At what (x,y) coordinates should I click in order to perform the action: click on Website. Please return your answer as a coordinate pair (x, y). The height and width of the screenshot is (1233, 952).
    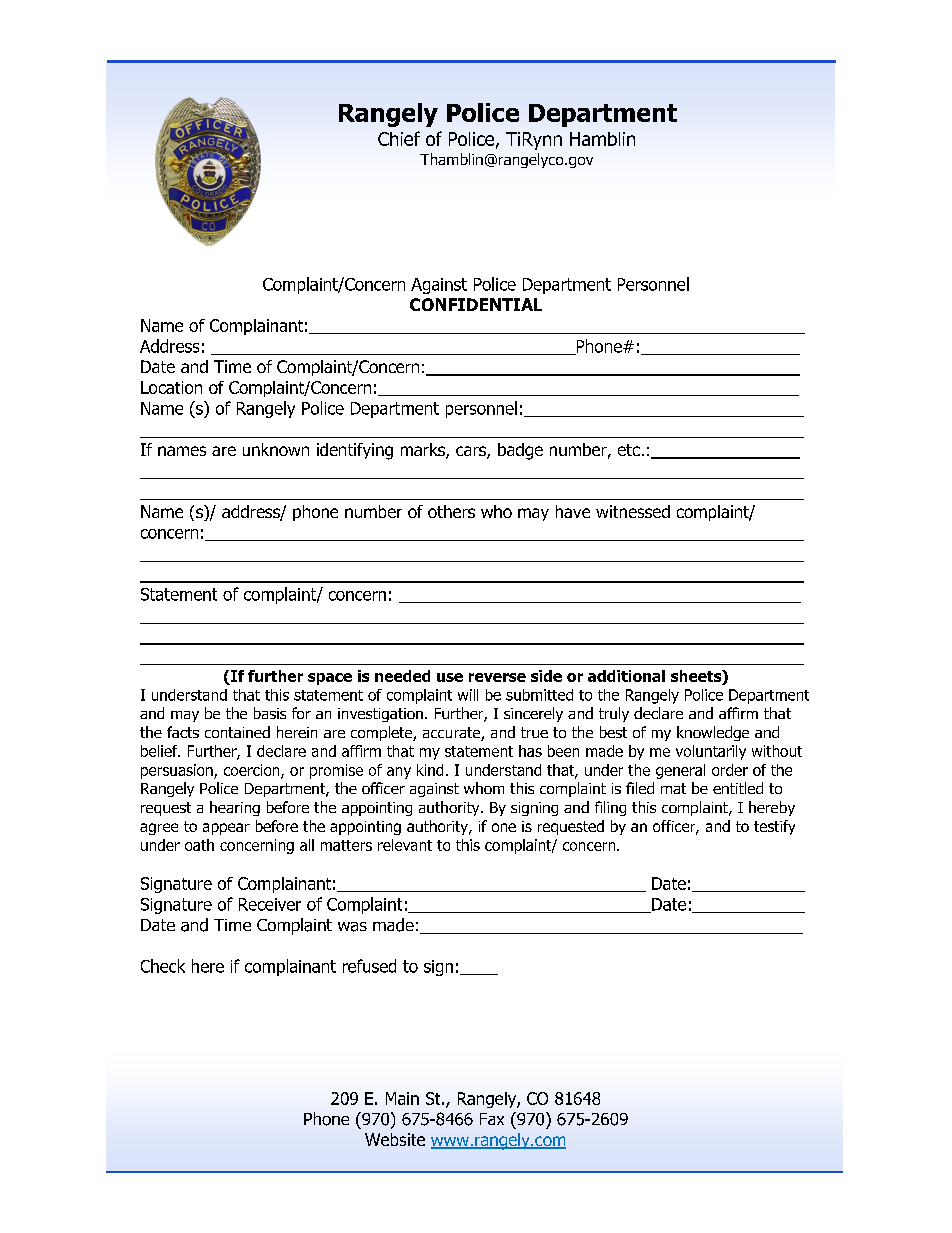
    Looking at the image, I should click on (395, 1139).
